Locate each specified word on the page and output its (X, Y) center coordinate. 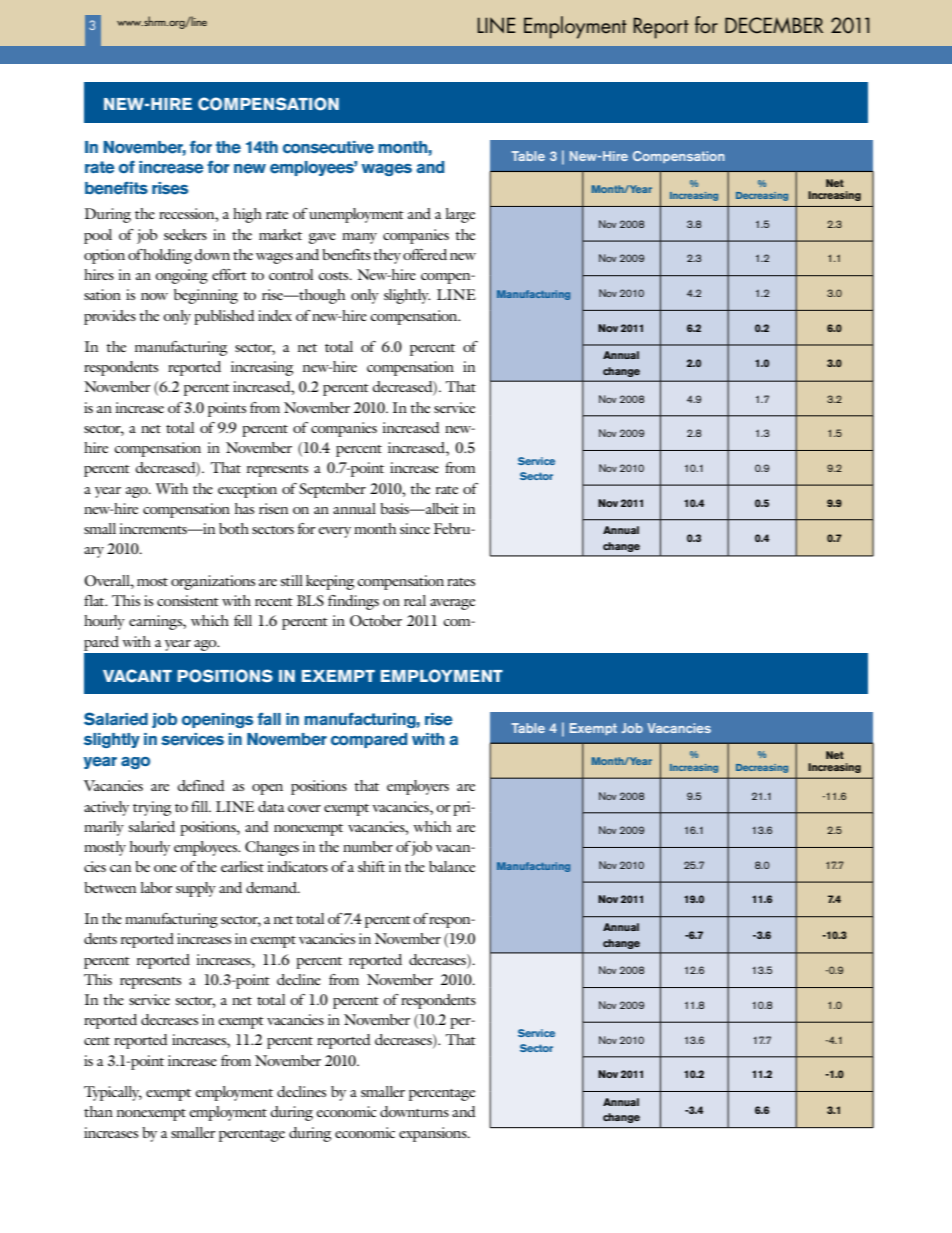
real (415, 600)
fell (243, 620)
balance (452, 866)
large (460, 215)
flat (95, 600)
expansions (434, 1134)
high (247, 215)
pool (98, 236)
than (98, 1111)
